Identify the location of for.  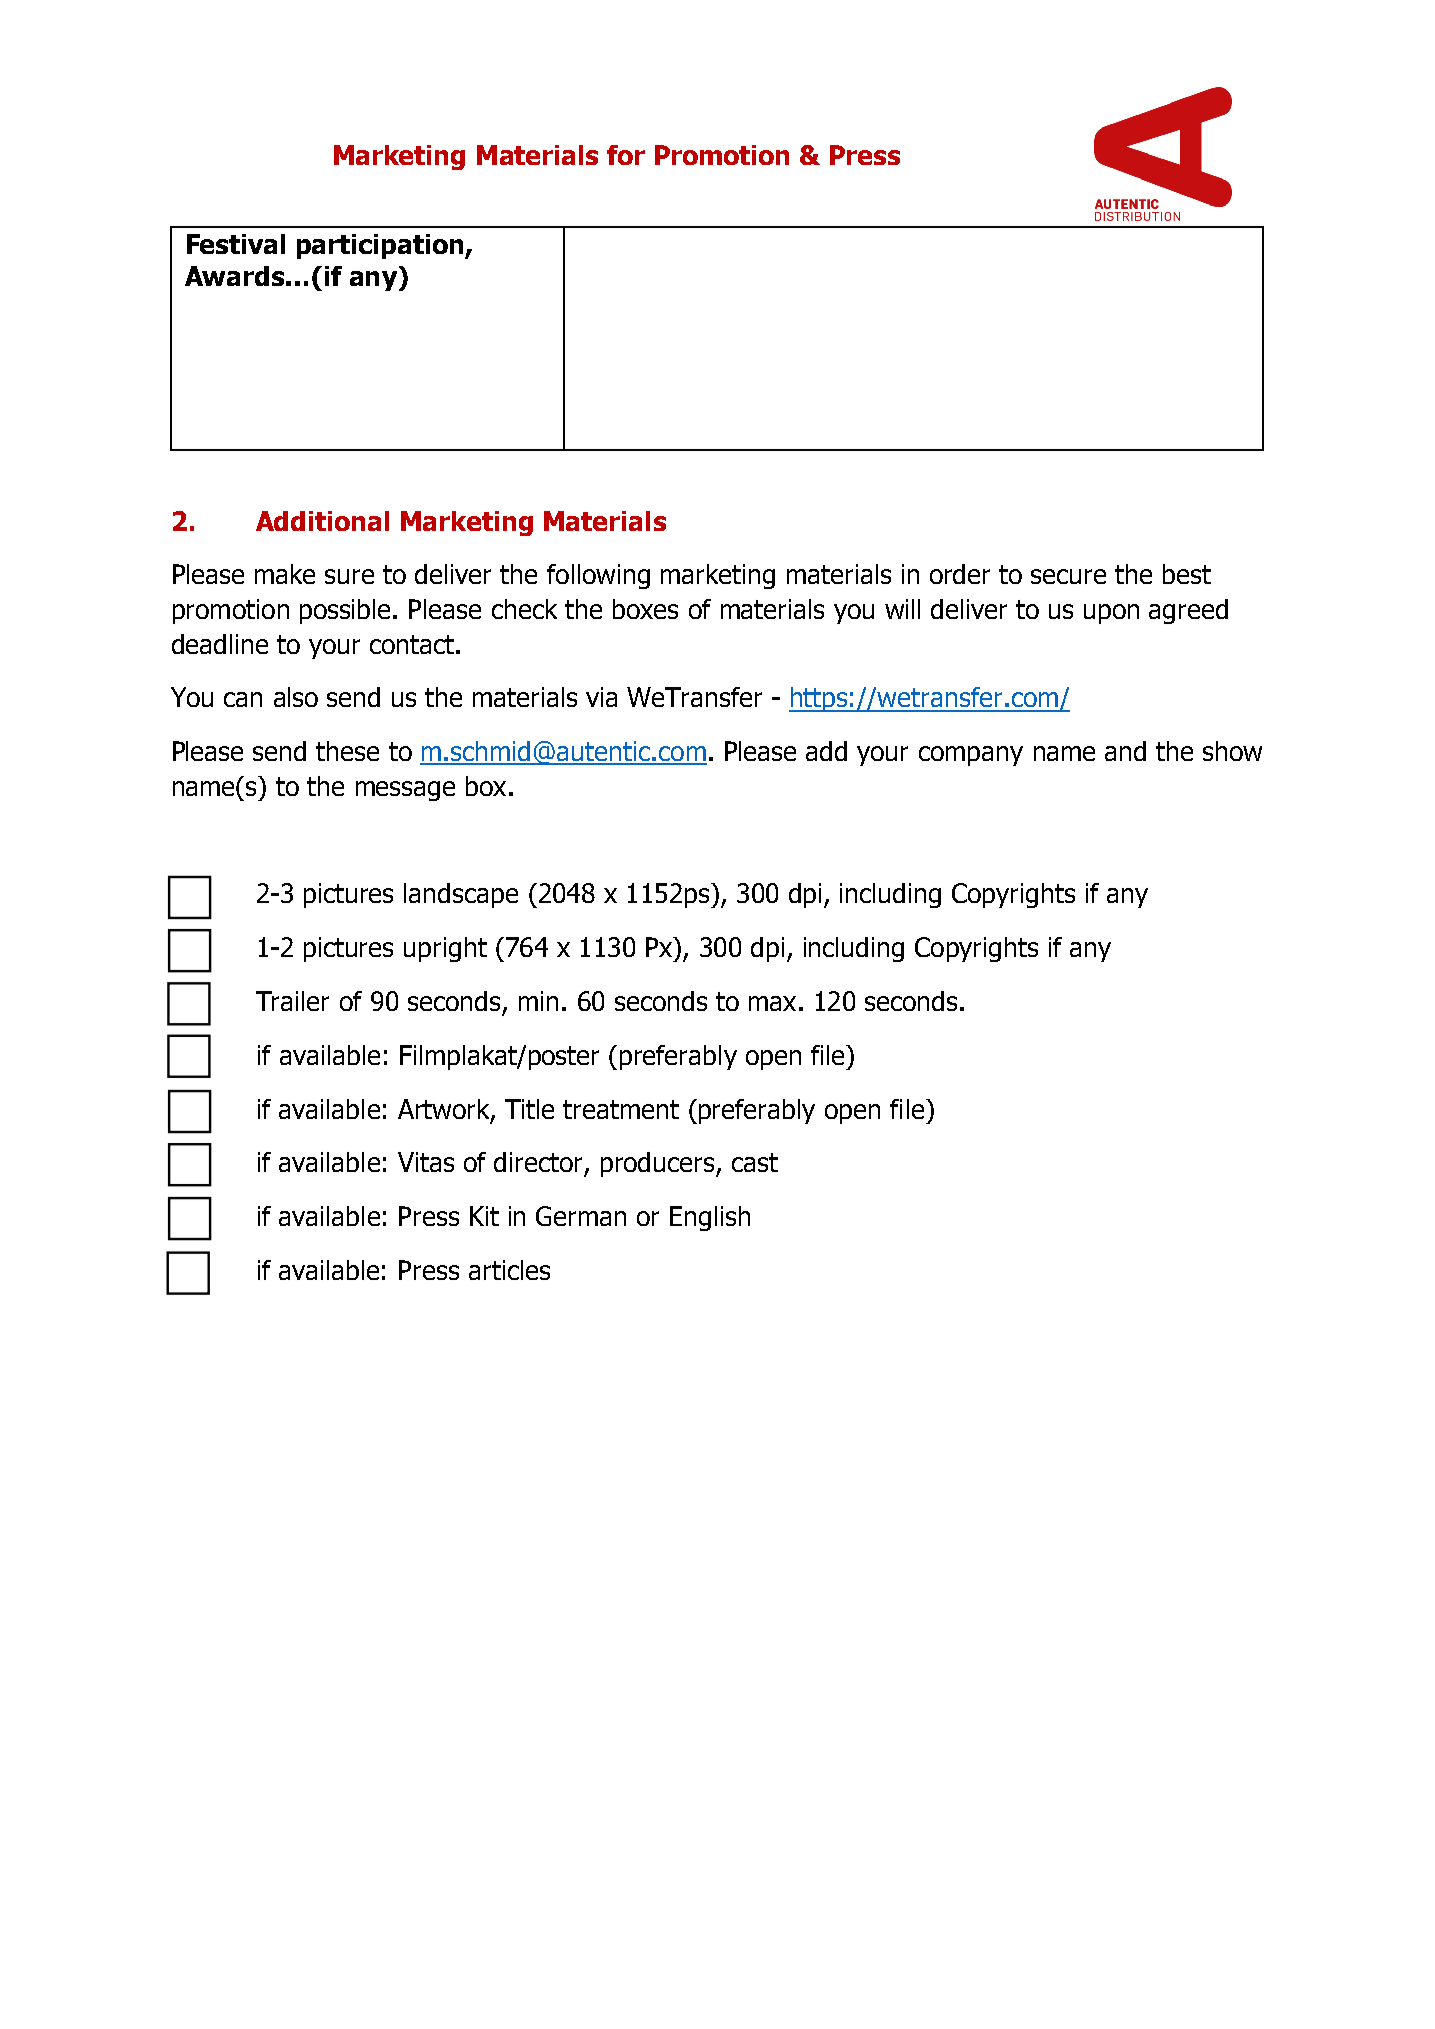
(626, 155).
